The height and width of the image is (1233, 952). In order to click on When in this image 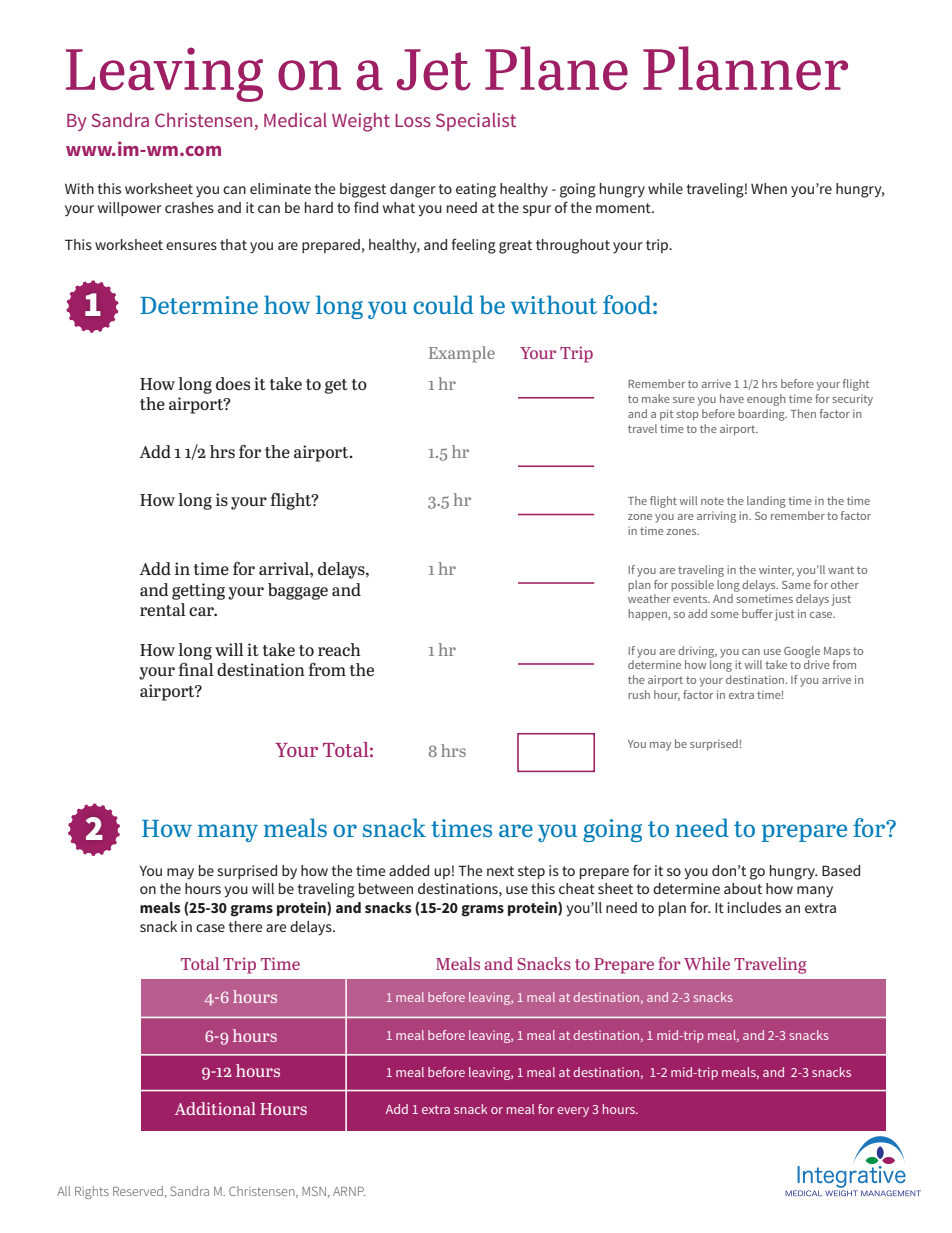, I will do `click(769, 188)`.
